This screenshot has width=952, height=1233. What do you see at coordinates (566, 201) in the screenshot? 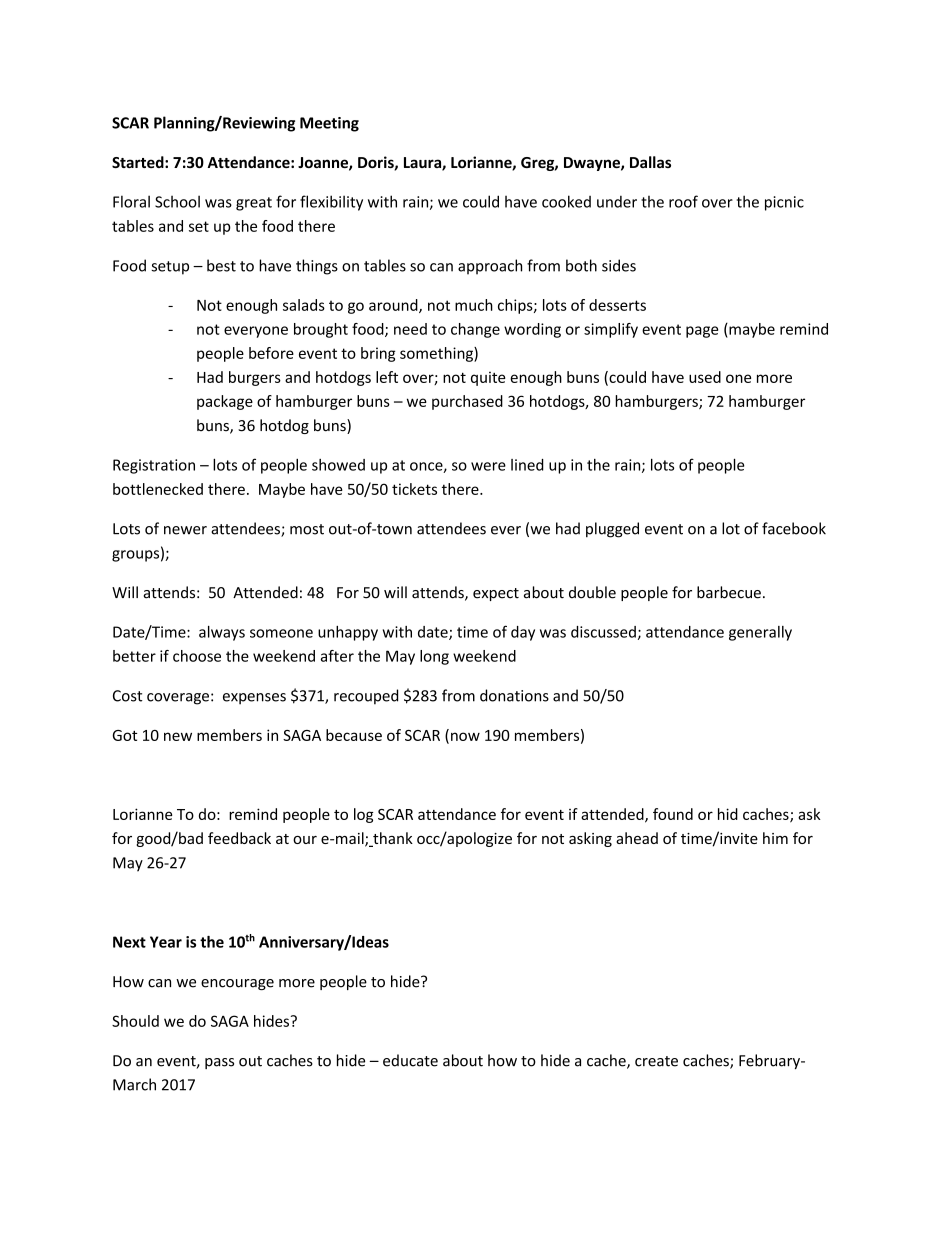
I see `cooked` at bounding box center [566, 201].
